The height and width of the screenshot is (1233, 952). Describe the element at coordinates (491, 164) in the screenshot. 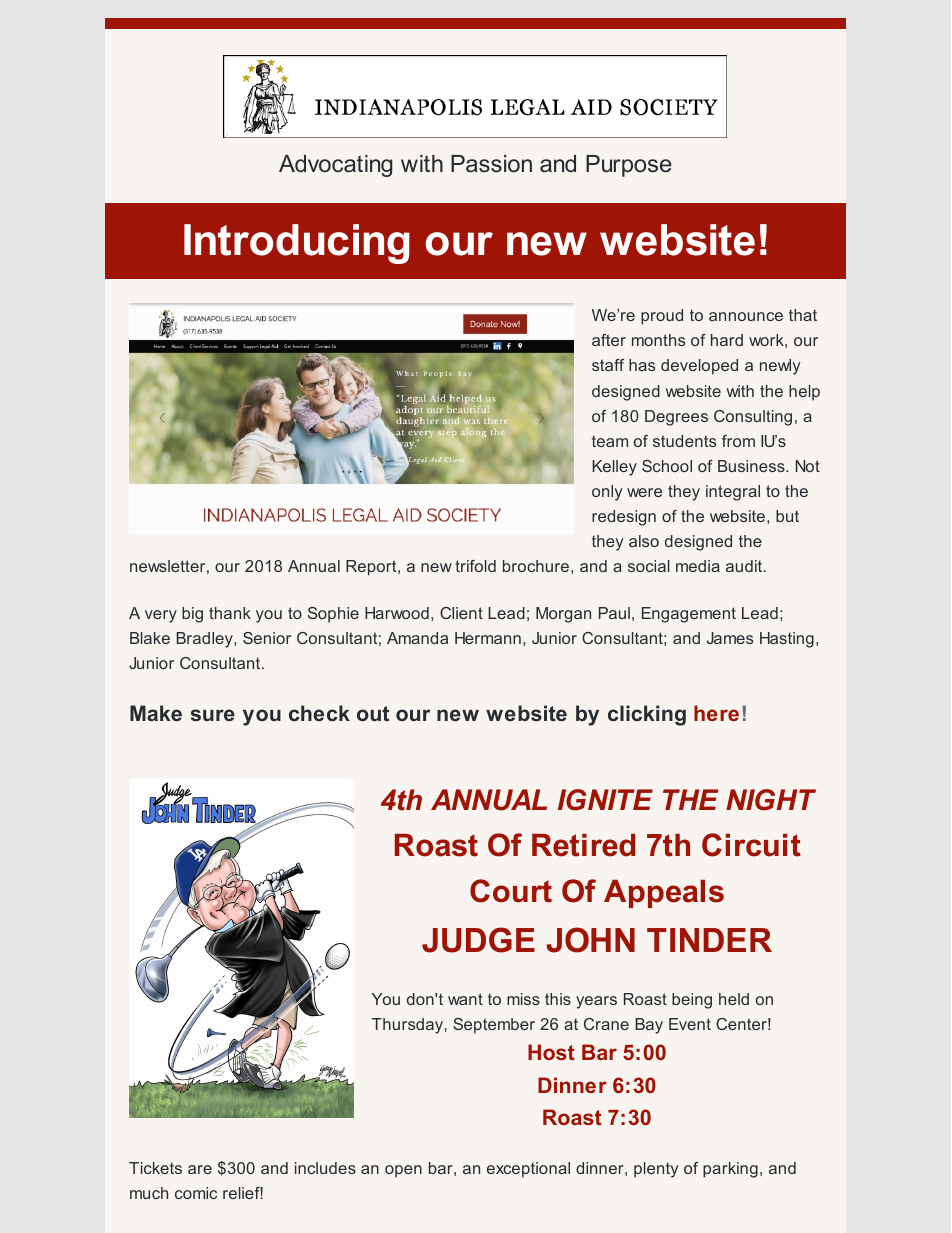

I see `Passion` at that location.
